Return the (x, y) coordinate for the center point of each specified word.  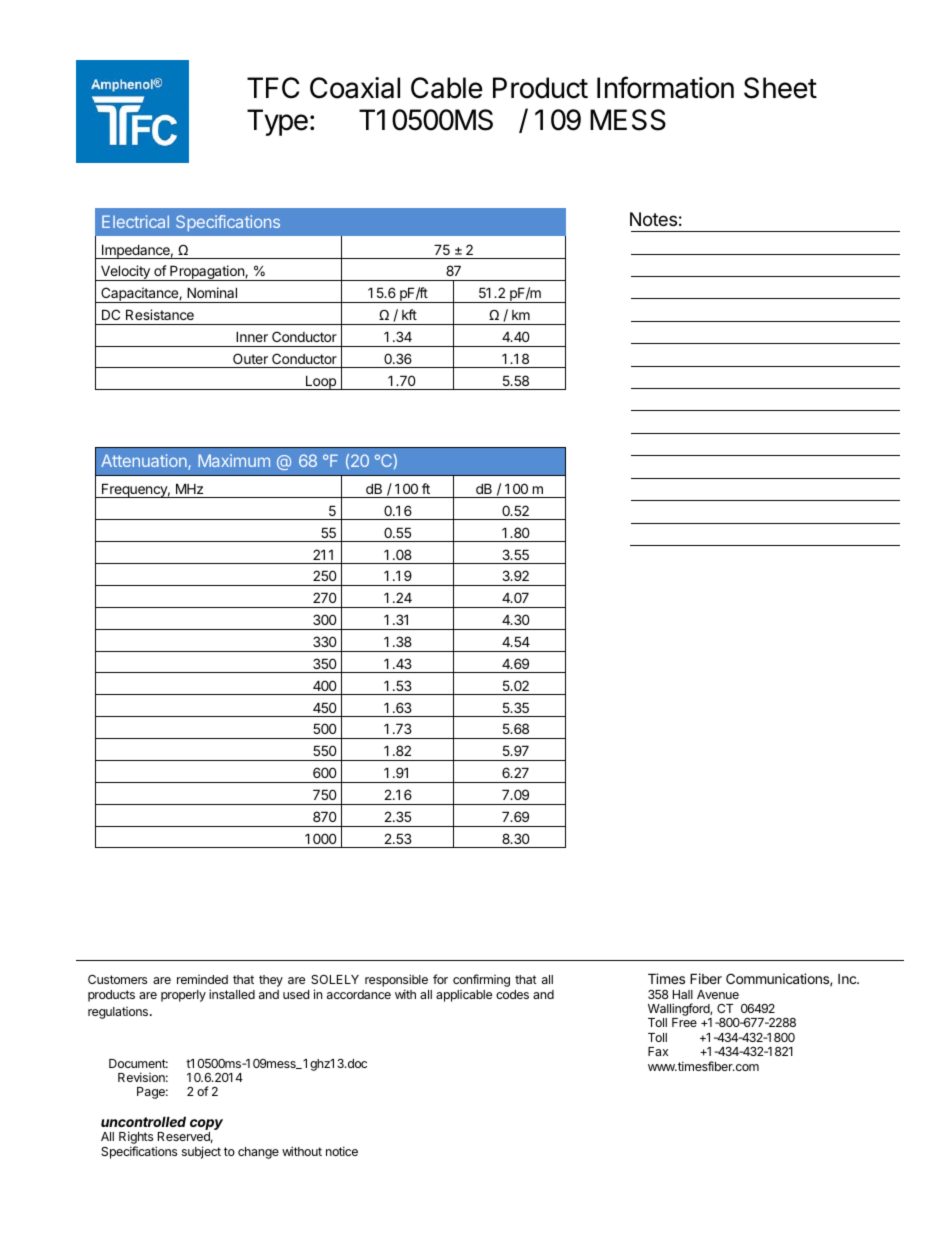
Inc (848, 979)
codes (512, 994)
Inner (252, 336)
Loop (320, 382)
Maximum (234, 460)
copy (206, 1126)
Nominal (212, 292)
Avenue (718, 994)
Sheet (780, 88)
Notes (653, 219)
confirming (481, 980)
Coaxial (355, 88)
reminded (202, 979)
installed (232, 994)
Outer (250, 358)
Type (277, 122)
